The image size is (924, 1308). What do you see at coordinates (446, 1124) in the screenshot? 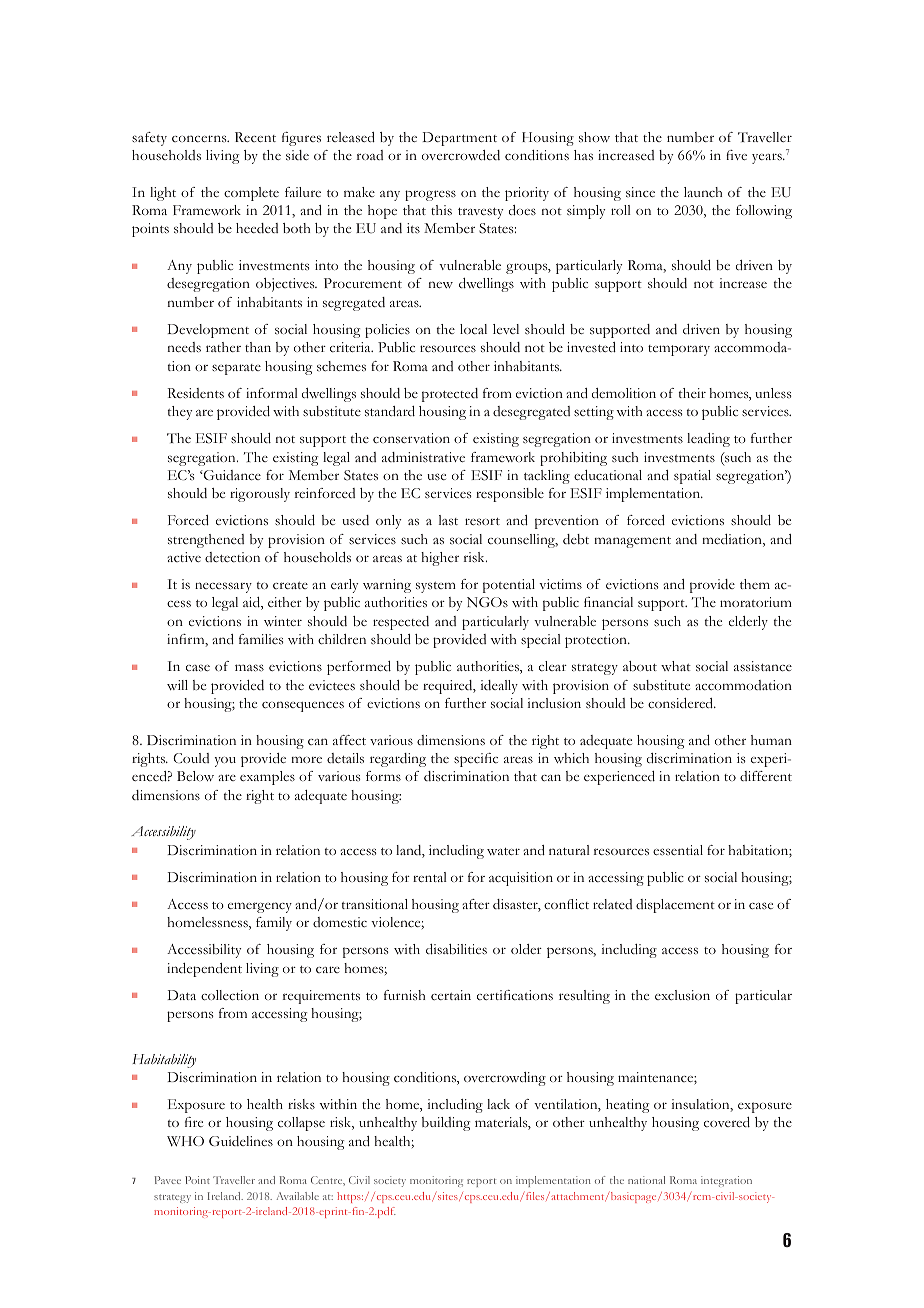
I see `building` at bounding box center [446, 1124].
